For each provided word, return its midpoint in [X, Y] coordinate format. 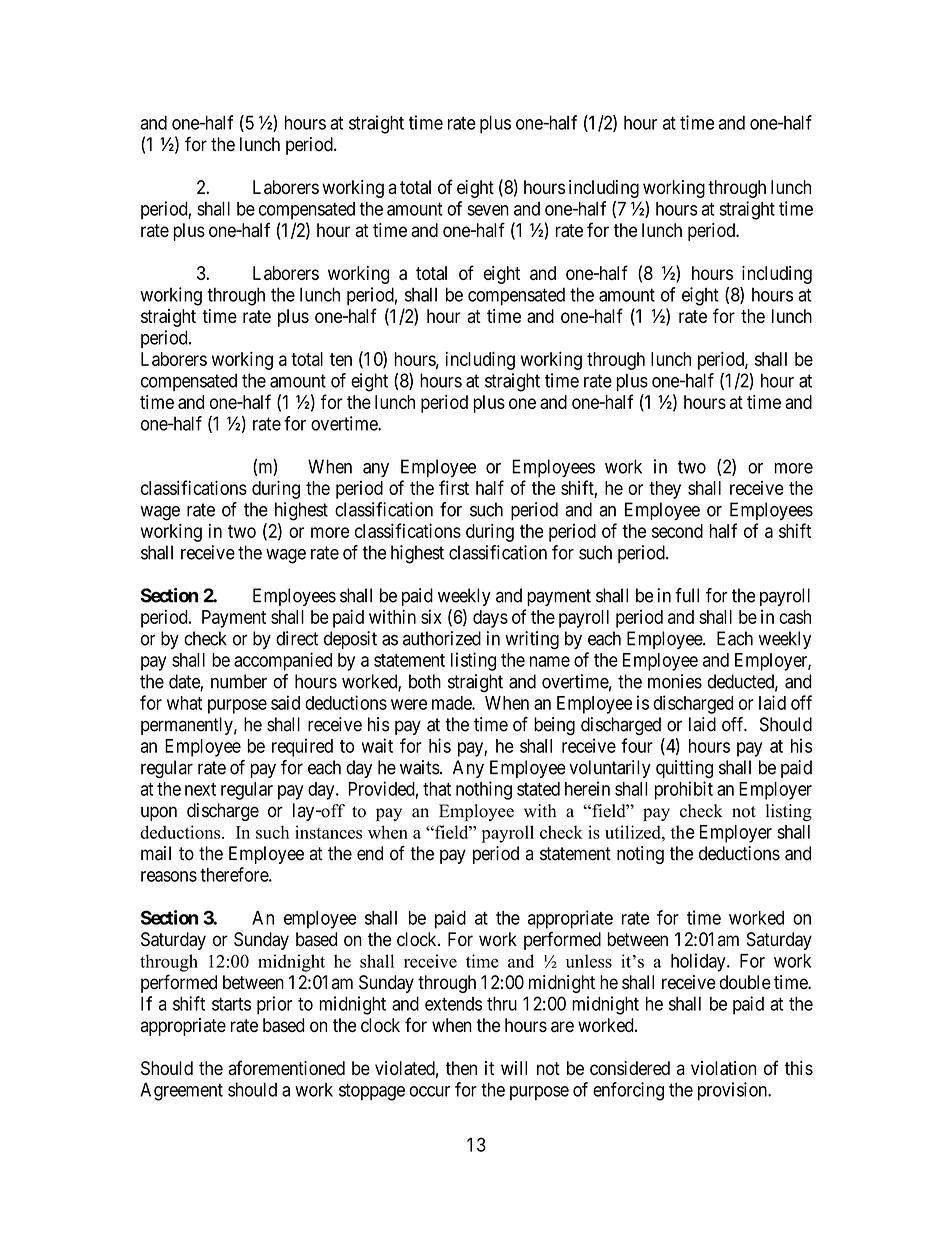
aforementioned [287, 1067]
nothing [484, 790]
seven [488, 210]
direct [297, 638]
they [665, 490]
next [200, 789]
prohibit [684, 790]
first [454, 487]
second [677, 531]
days [490, 619]
